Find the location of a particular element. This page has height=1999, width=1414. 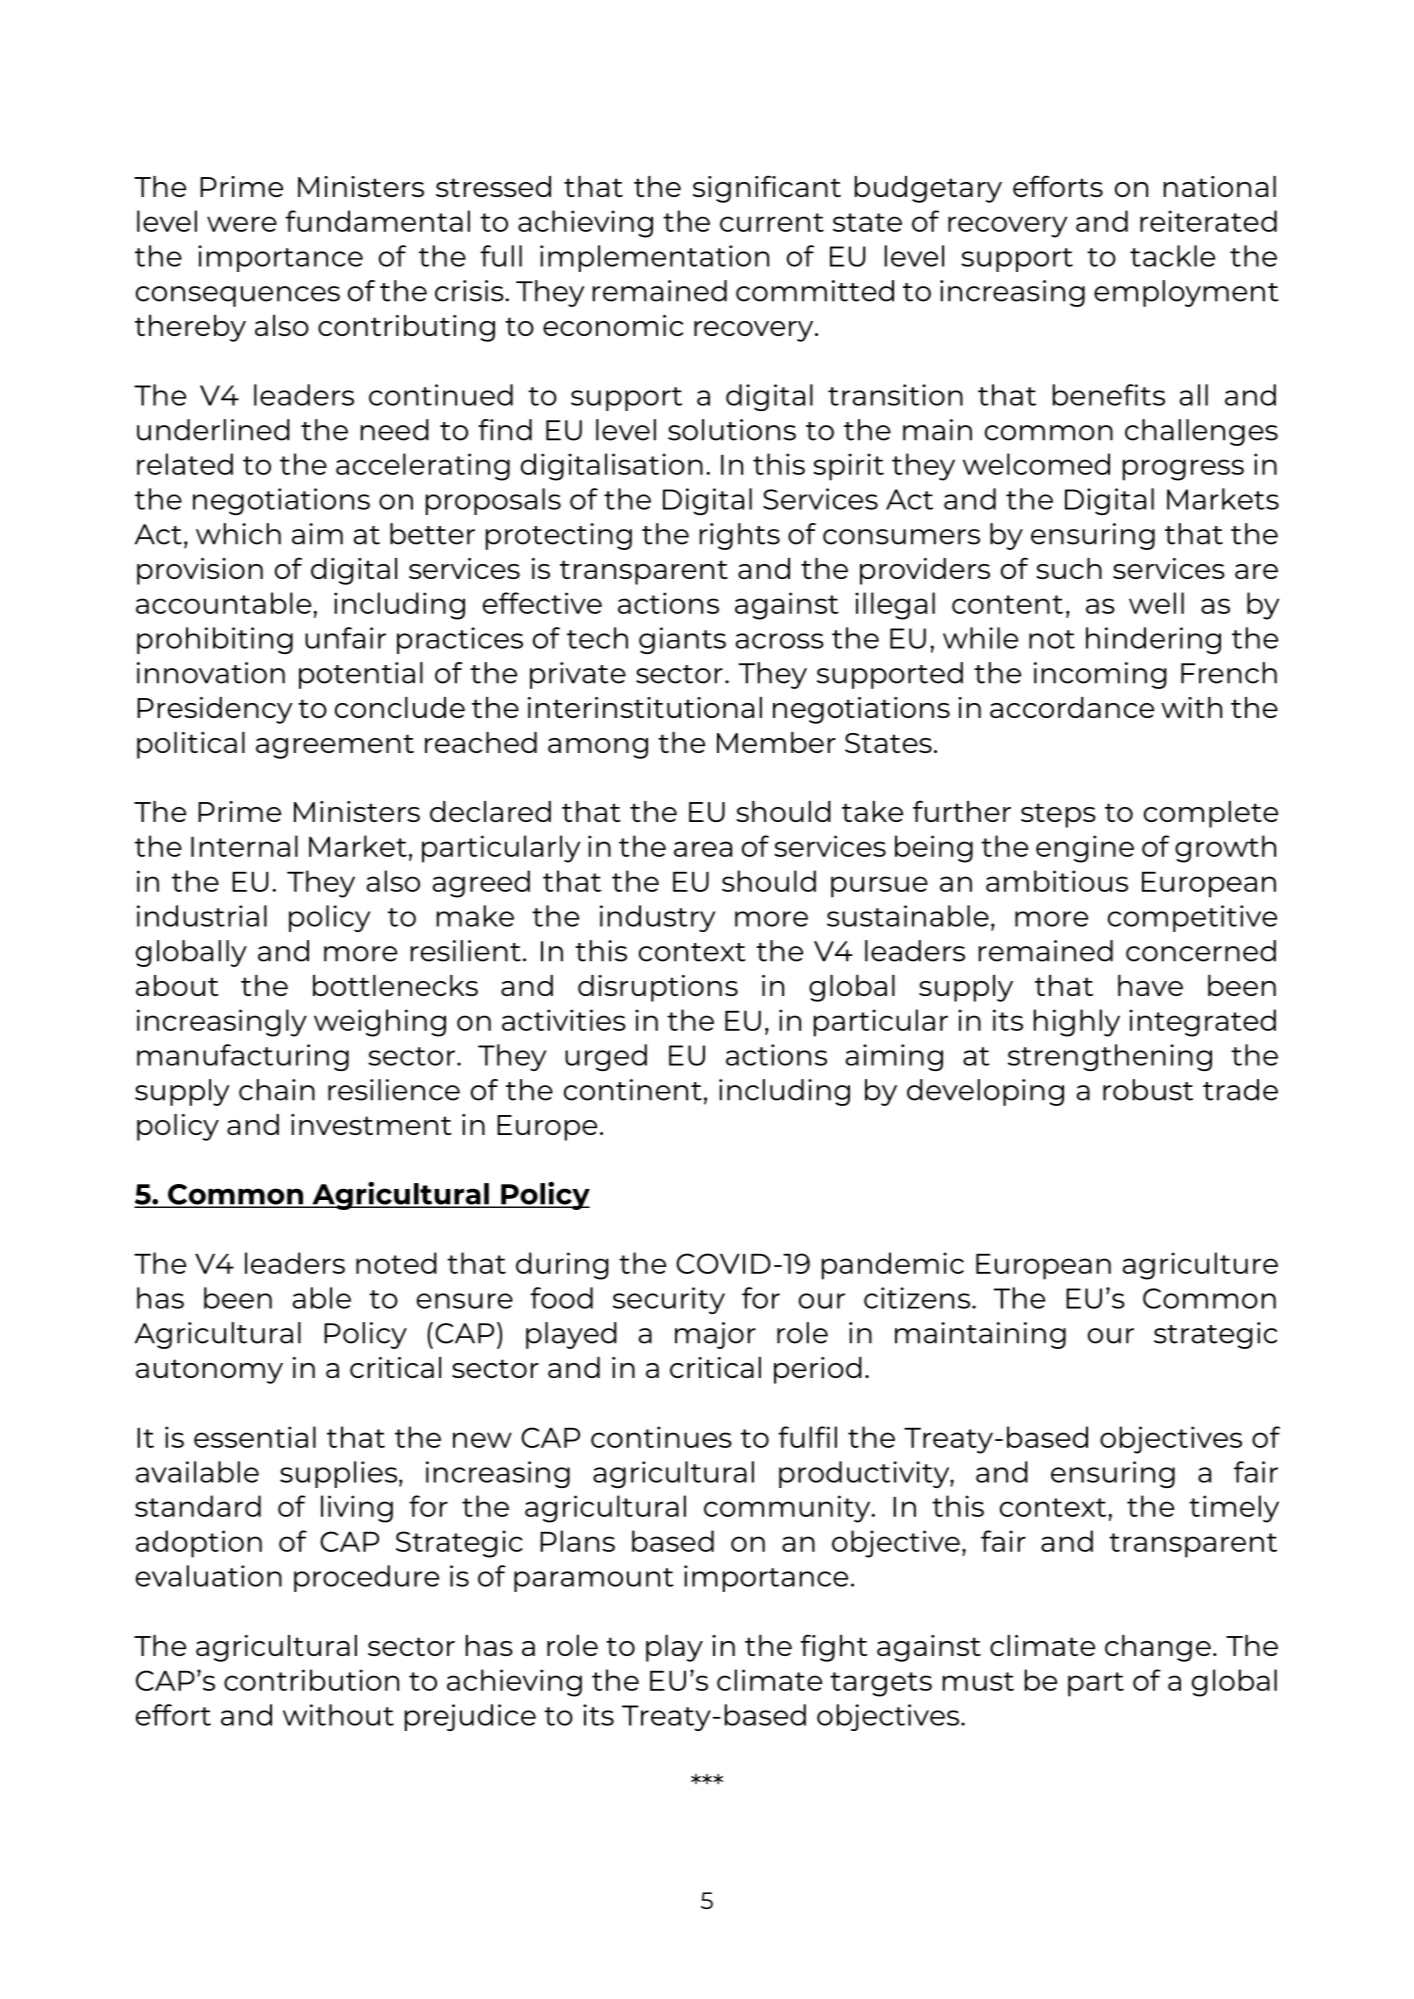

industry is located at coordinates (657, 918).
